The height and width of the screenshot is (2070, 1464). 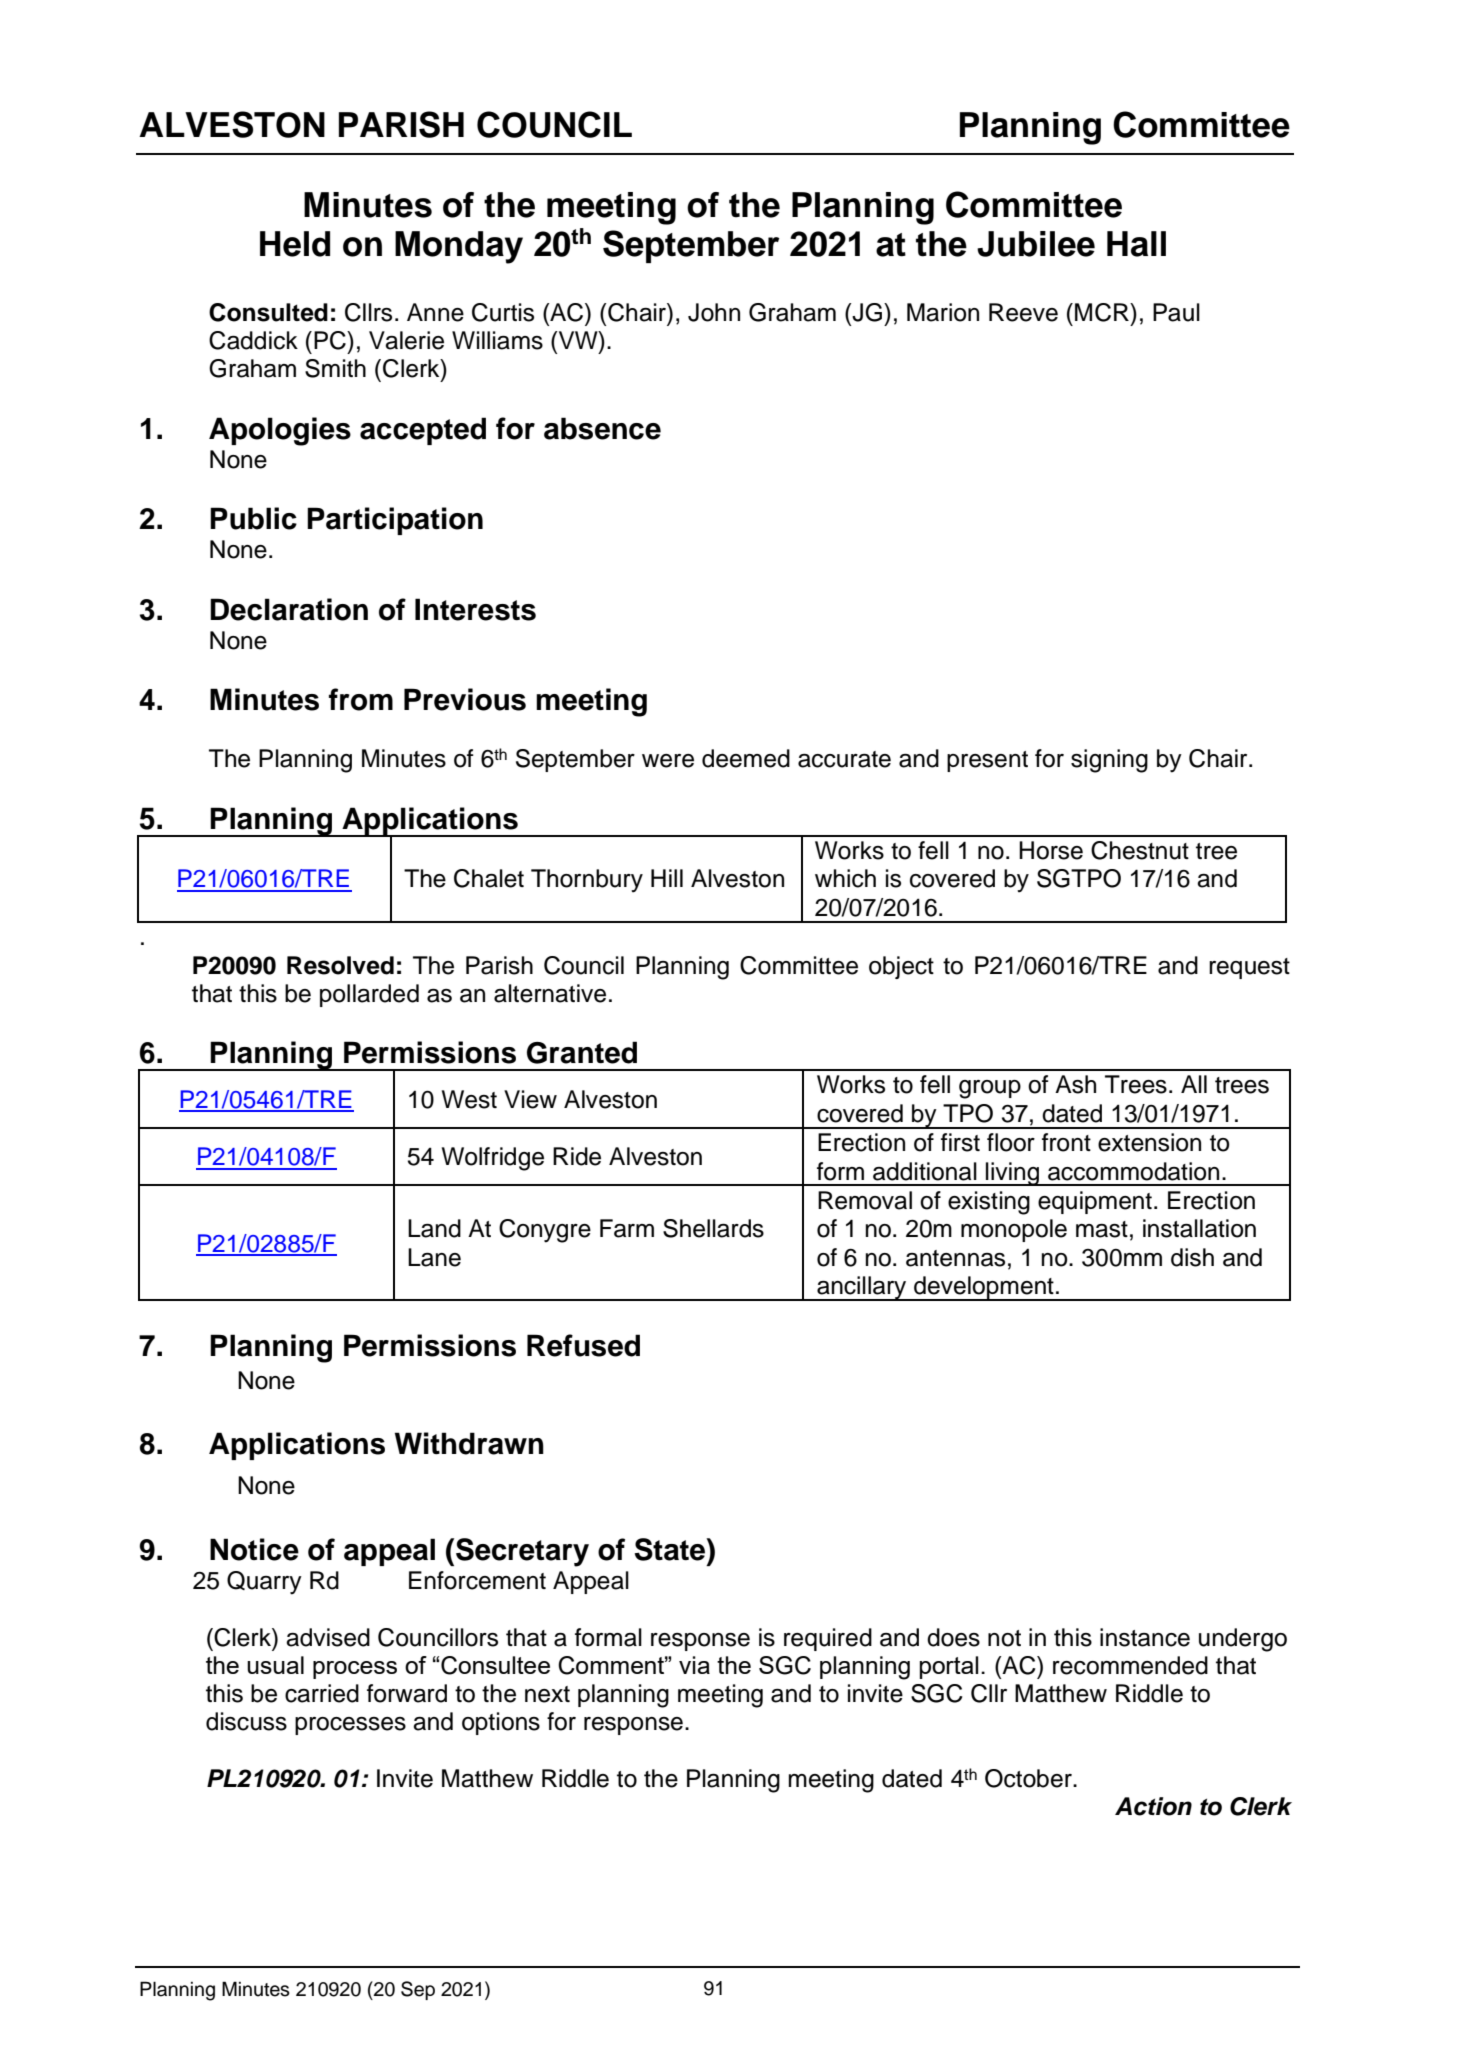 I want to click on via, so click(x=694, y=1665).
